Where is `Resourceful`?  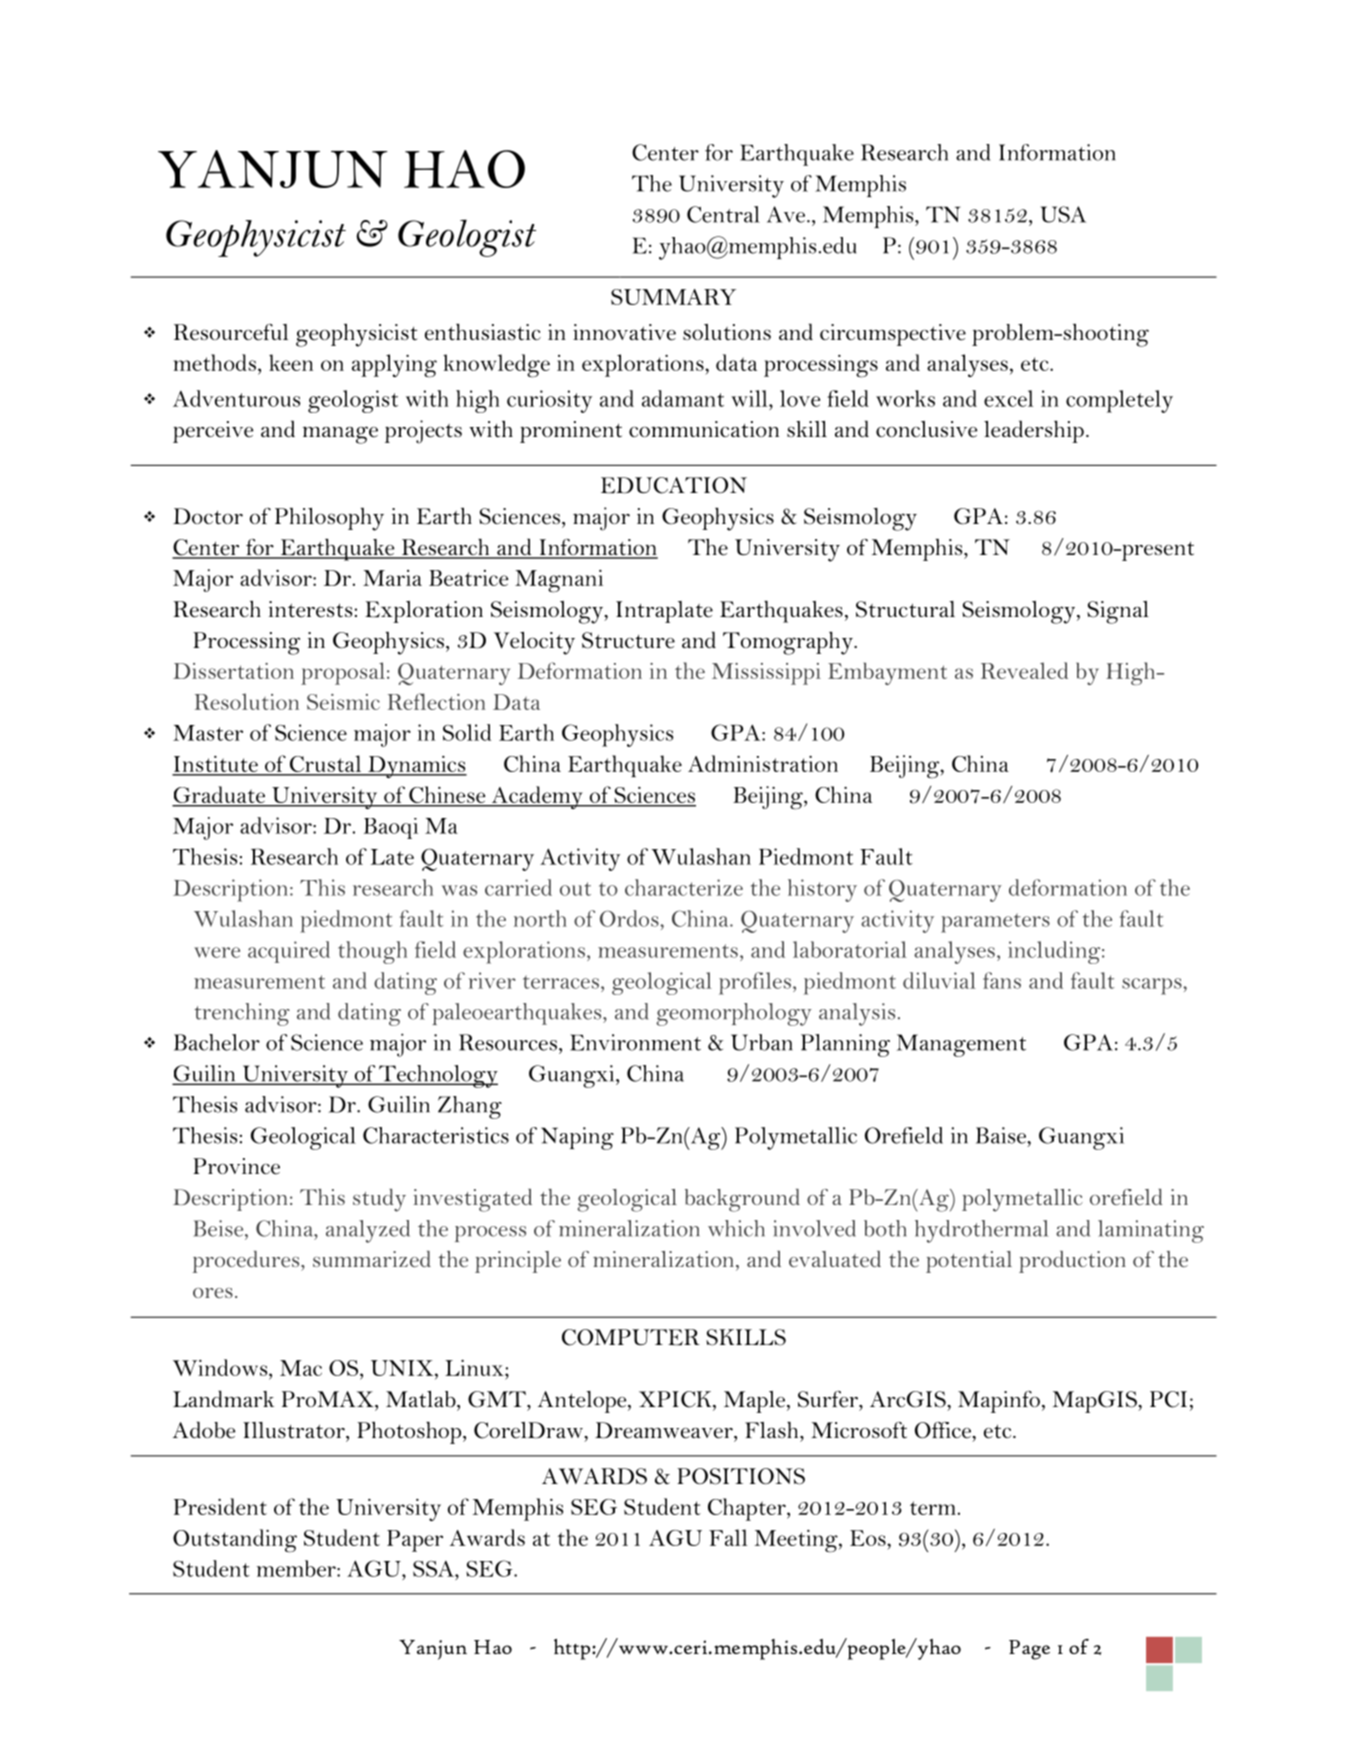 Resourceful is located at coordinates (231, 332).
